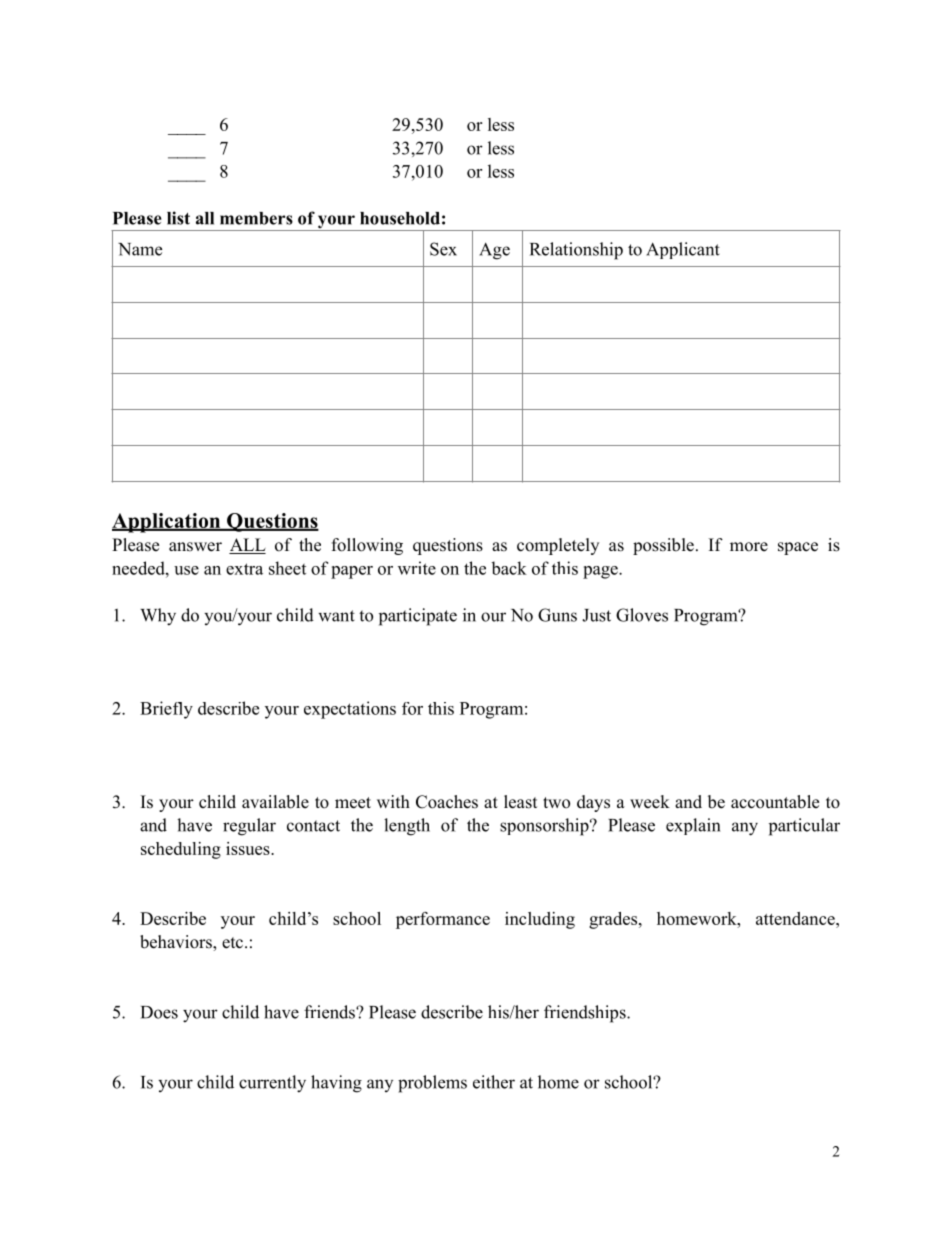 The width and height of the screenshot is (952, 1233). What do you see at coordinates (158, 617) in the screenshot?
I see `Why` at bounding box center [158, 617].
